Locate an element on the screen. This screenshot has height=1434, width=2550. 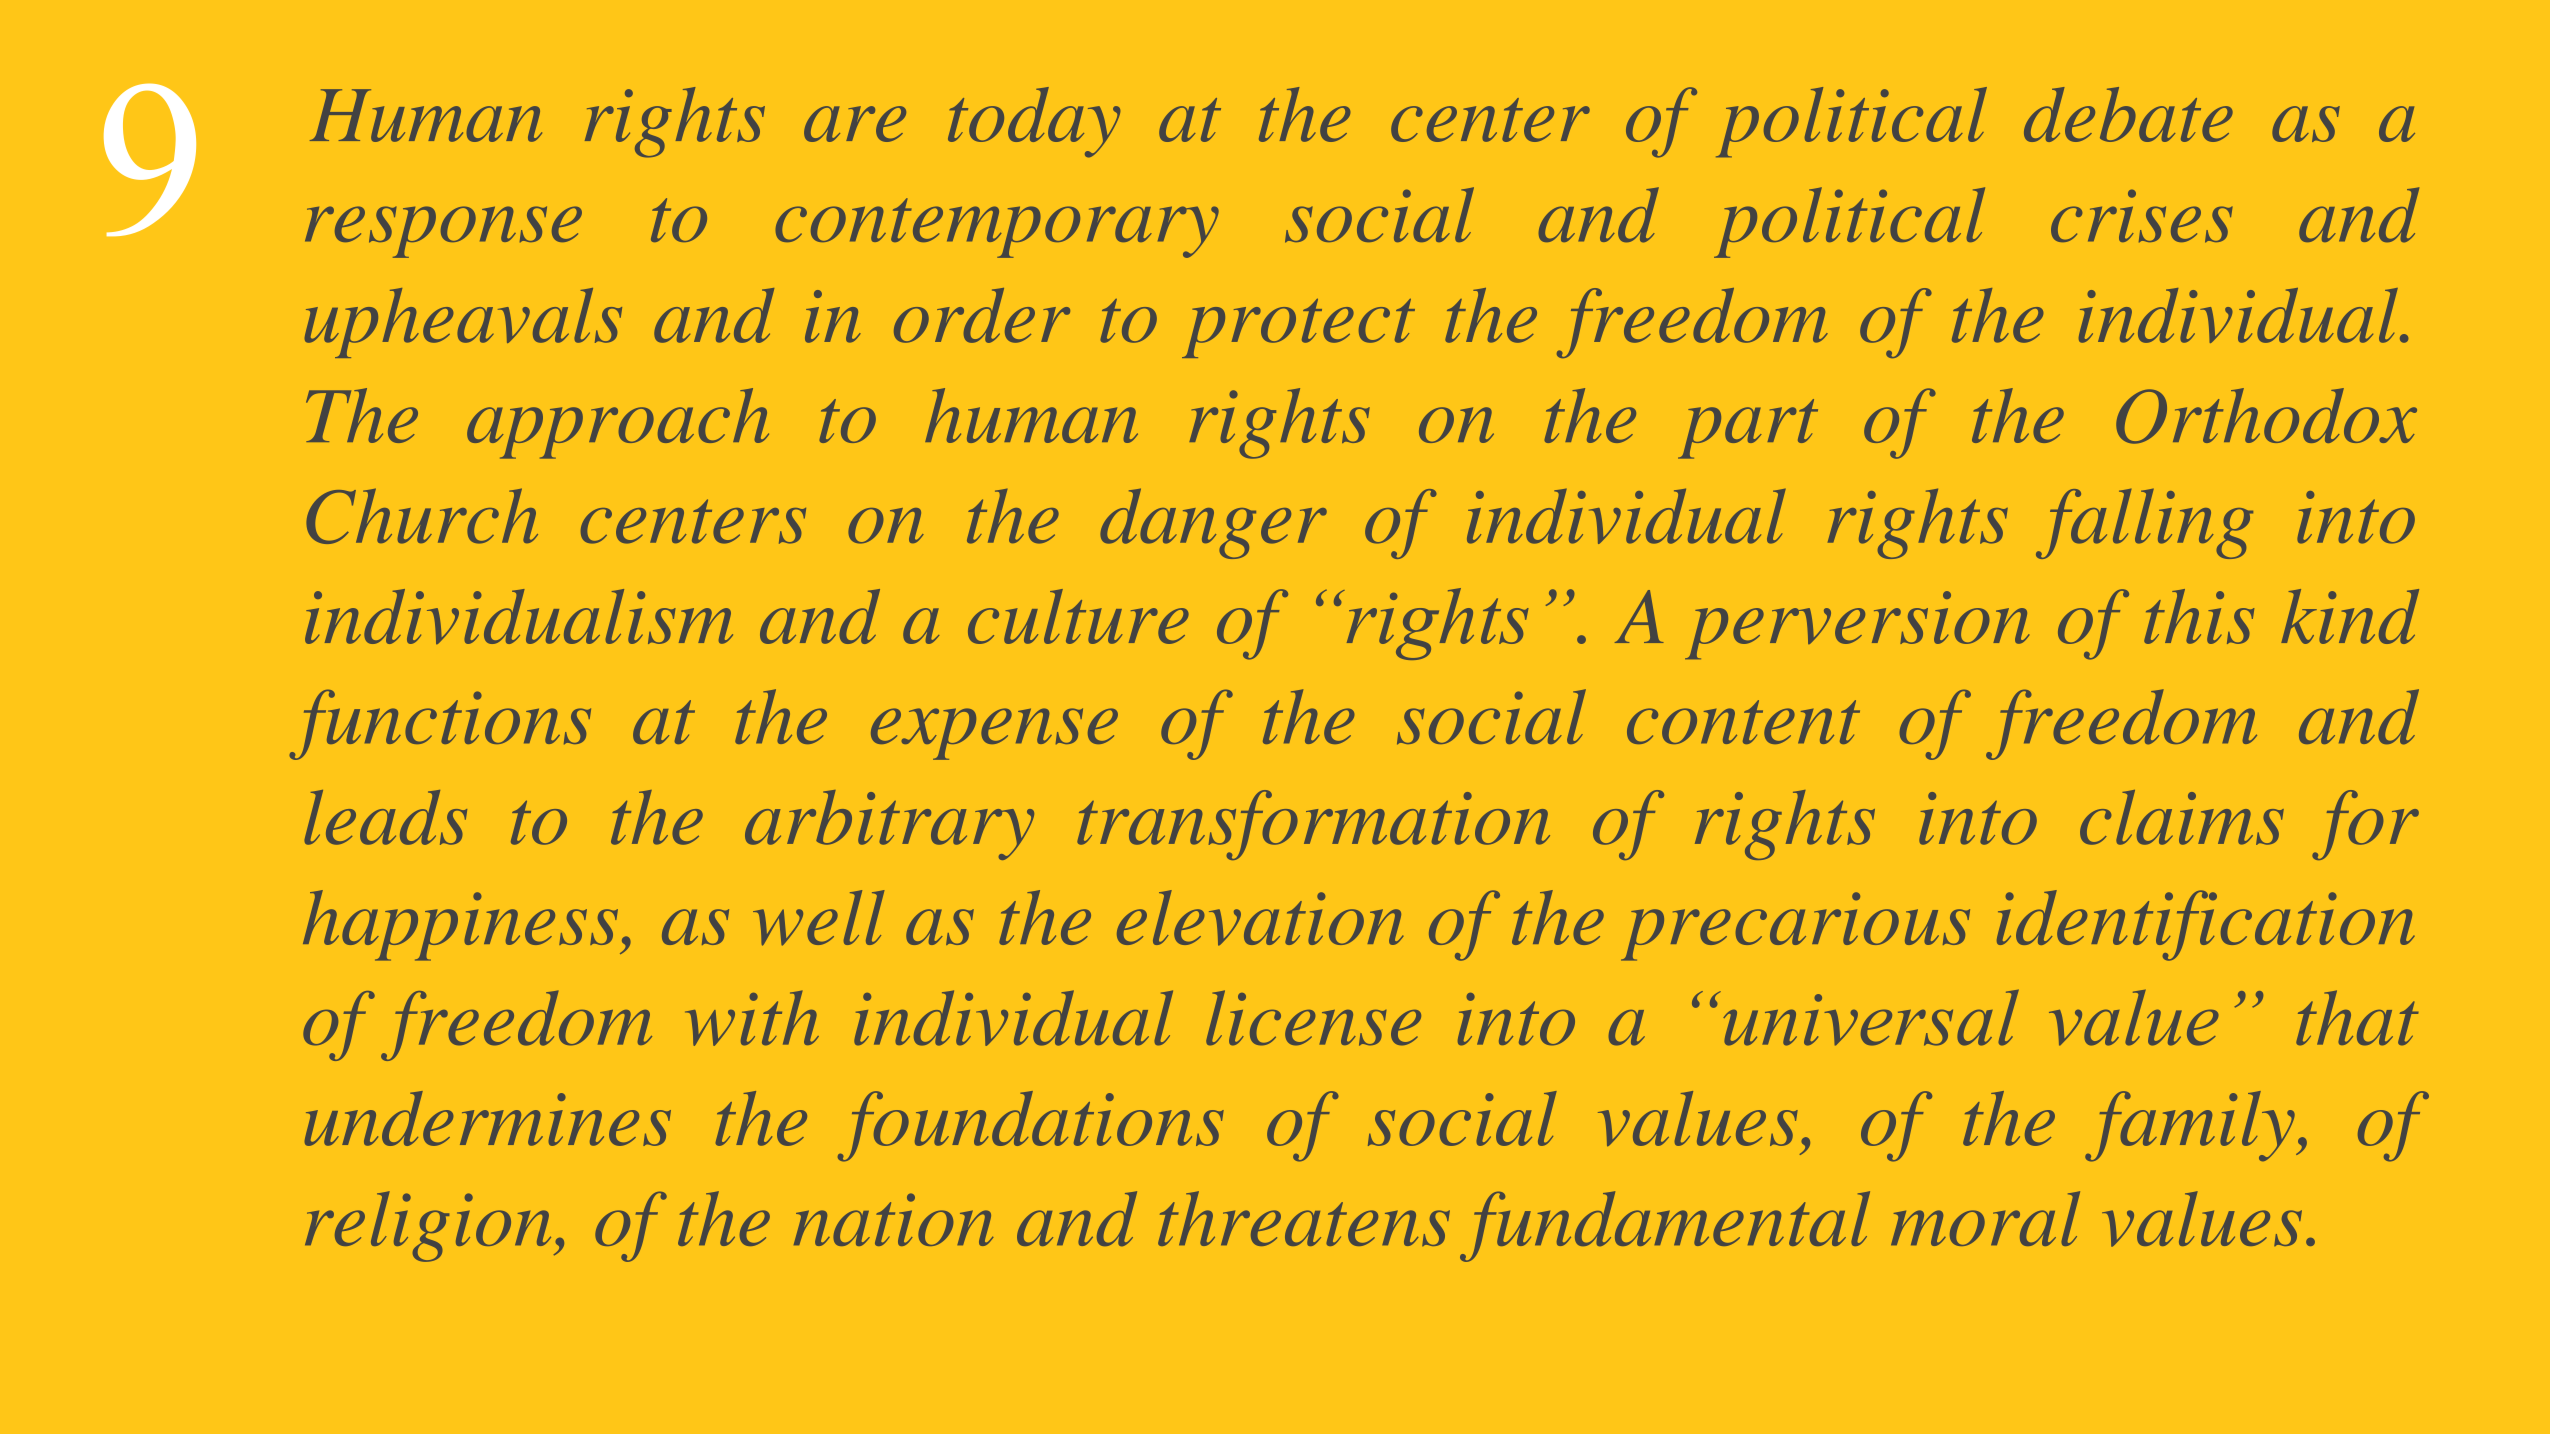
this is located at coordinates (2199, 616).
